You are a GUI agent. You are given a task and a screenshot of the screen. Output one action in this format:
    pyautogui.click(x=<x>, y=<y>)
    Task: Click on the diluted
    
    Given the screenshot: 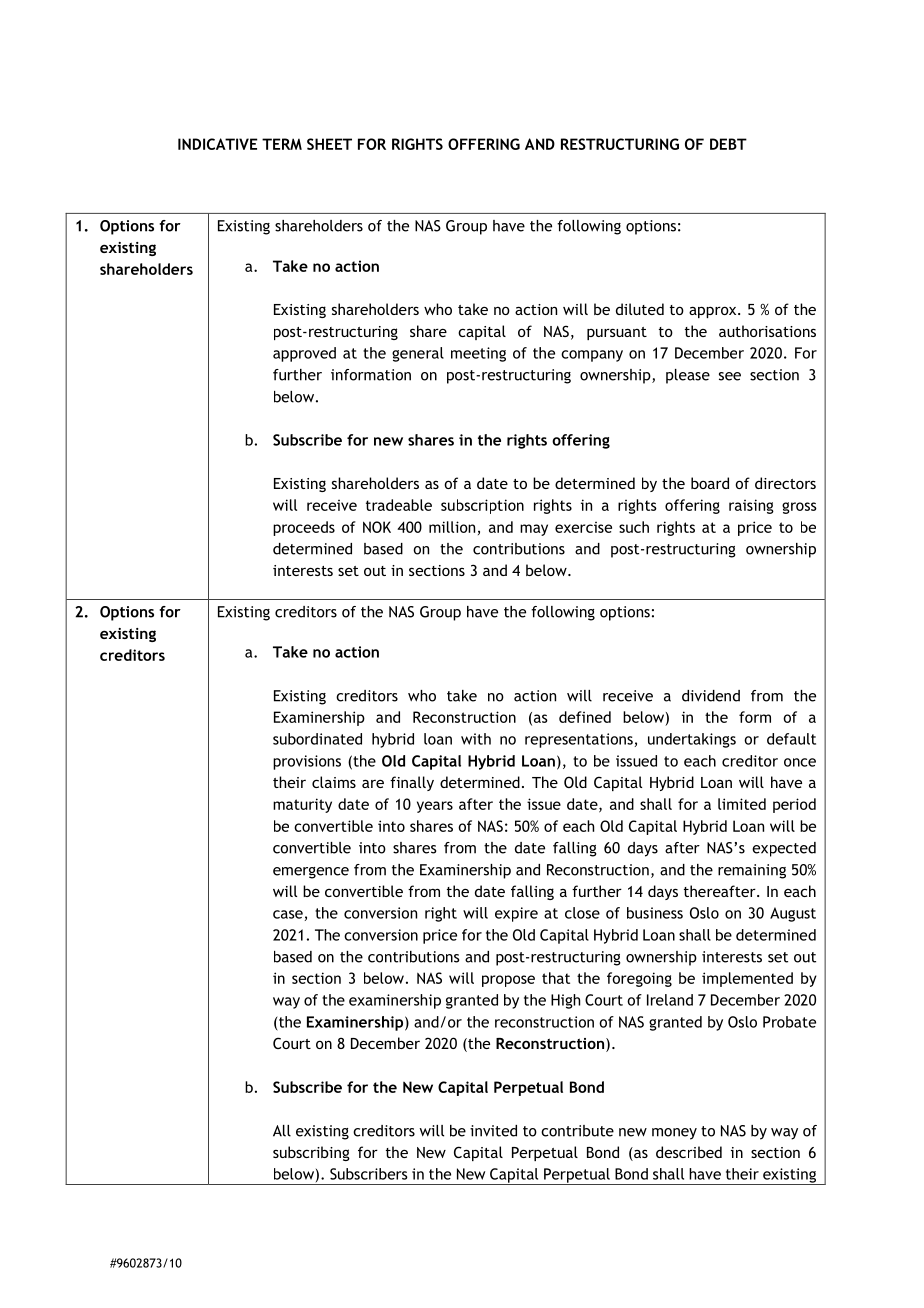 What is the action you would take?
    pyautogui.click(x=640, y=309)
